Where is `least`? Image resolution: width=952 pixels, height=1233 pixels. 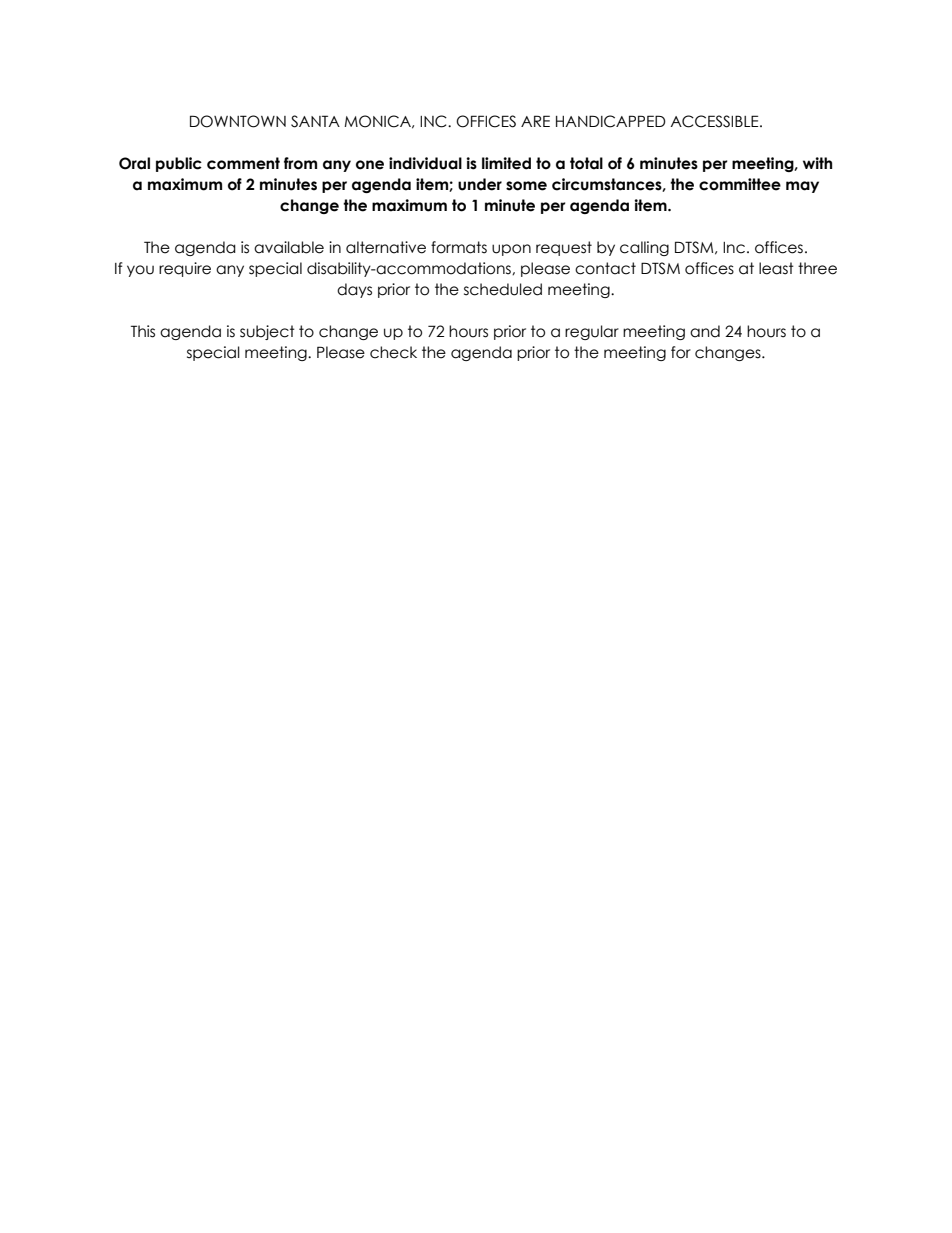 least is located at coordinates (776, 268).
